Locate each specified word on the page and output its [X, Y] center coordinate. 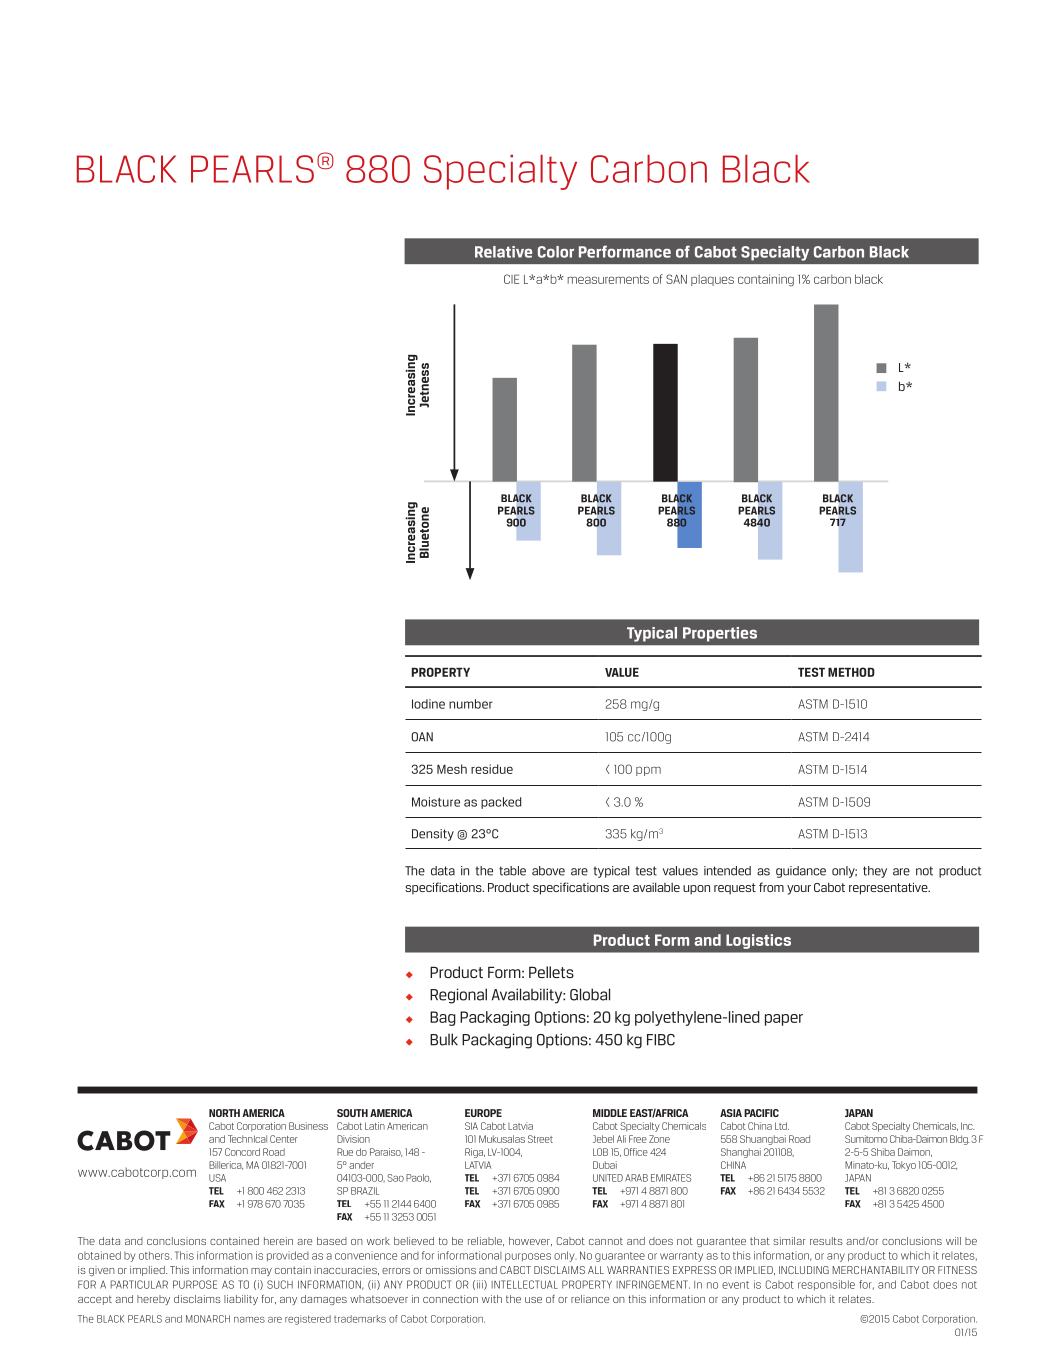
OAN [422, 737]
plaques [712, 280]
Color [556, 252]
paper [784, 1020]
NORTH [224, 1113]
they [875, 872]
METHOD [851, 672]
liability [241, 1300]
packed [501, 803]
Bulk [444, 1039]
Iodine [428, 704]
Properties [720, 634]
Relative [503, 252]
